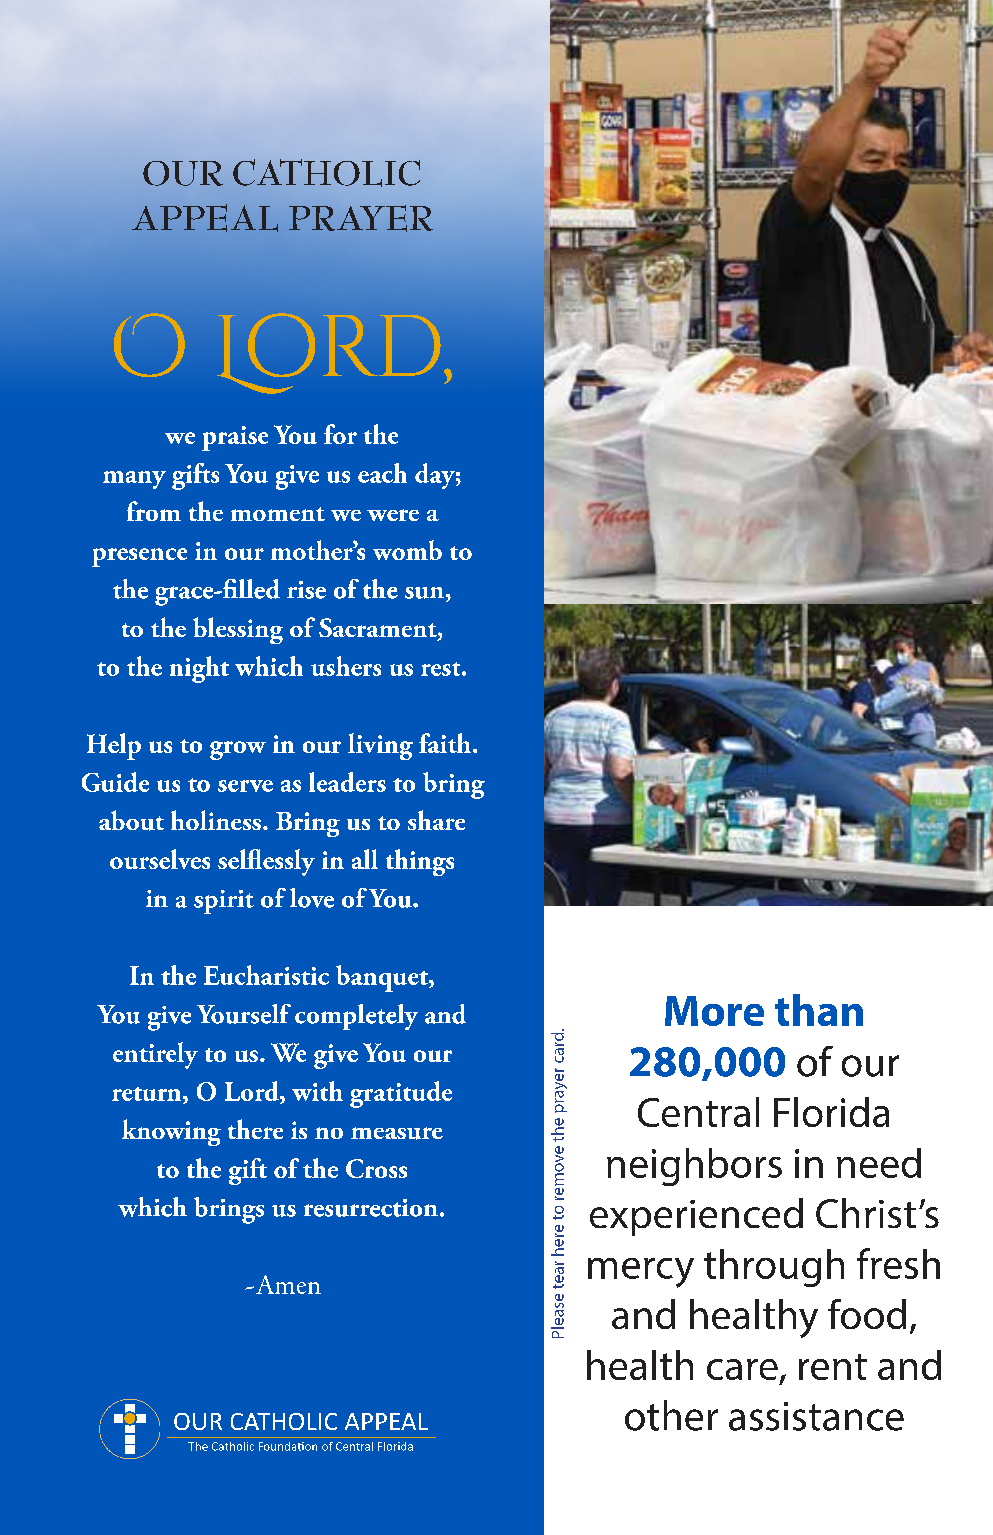 This screenshot has height=1535, width=993. Describe the element at coordinates (372, 1208) in the screenshot. I see `resurrection` at that location.
